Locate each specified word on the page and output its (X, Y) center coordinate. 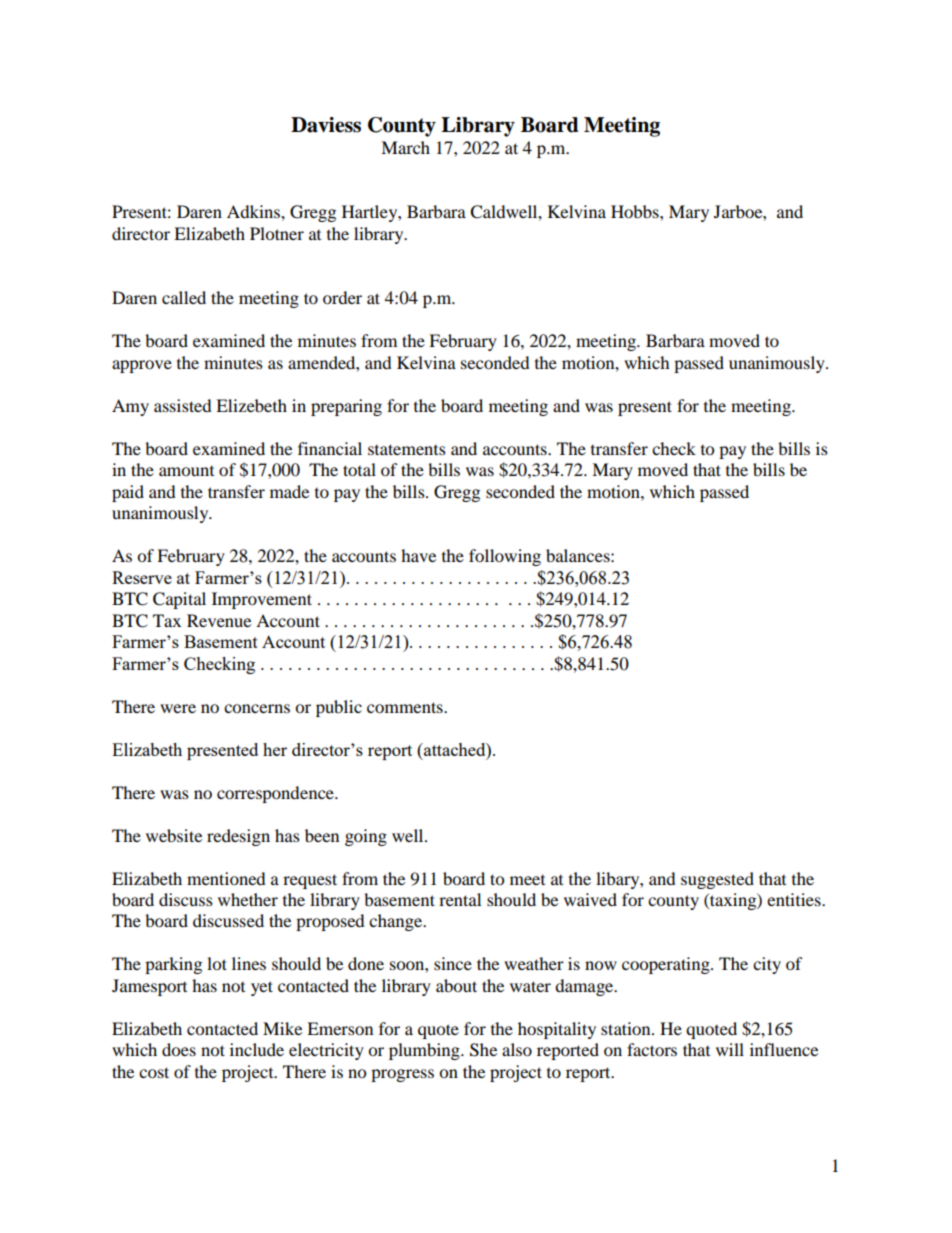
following (505, 557)
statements (407, 449)
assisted (183, 405)
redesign (238, 837)
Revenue (219, 620)
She (483, 1050)
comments (406, 707)
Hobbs (636, 211)
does (179, 1049)
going (366, 837)
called (184, 297)
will (730, 1049)
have (418, 555)
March (405, 147)
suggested (717, 880)
